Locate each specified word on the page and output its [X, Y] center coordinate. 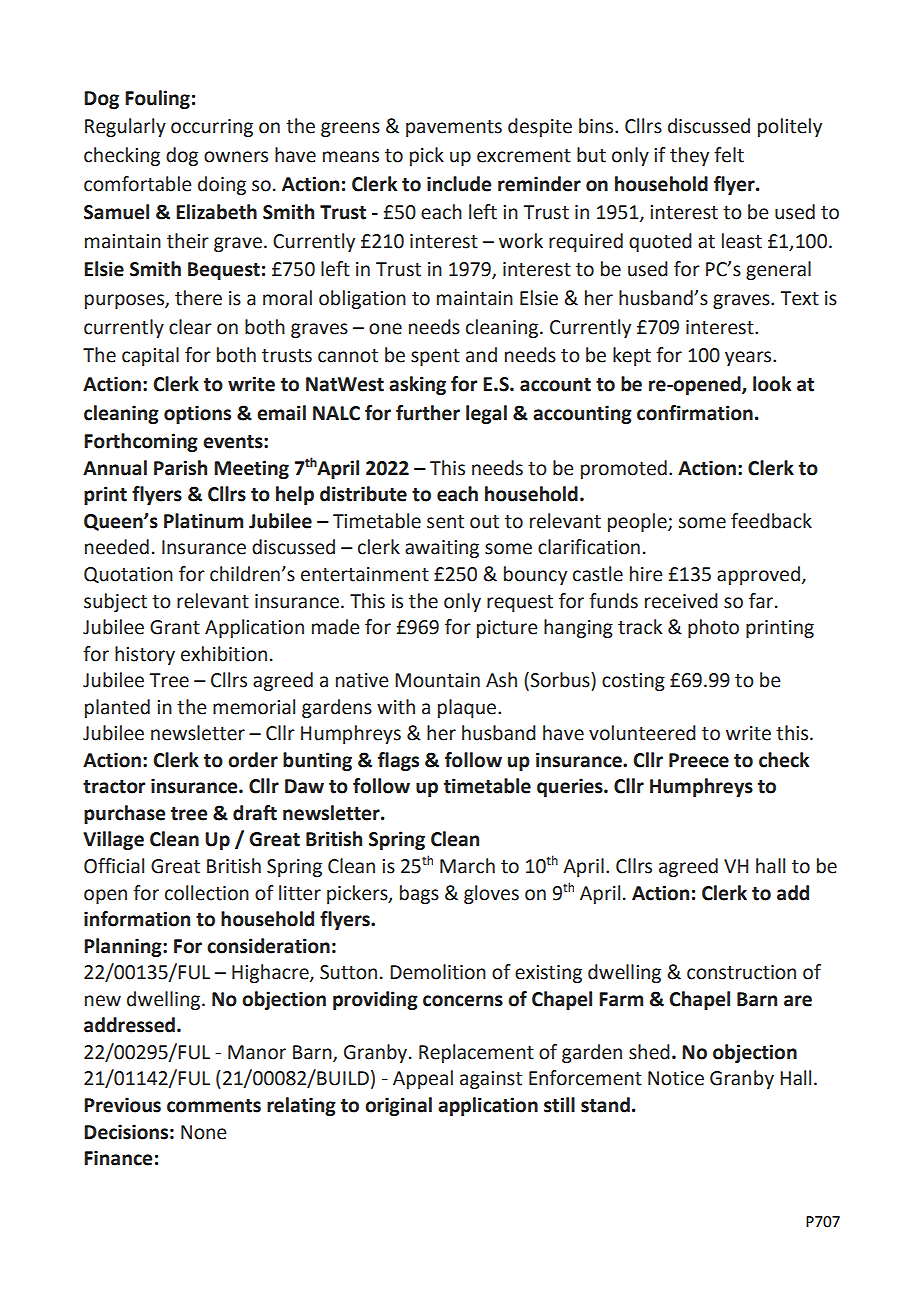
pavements [454, 128]
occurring [212, 128]
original [398, 1106]
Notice [676, 1078]
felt [729, 155]
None [203, 1132]
